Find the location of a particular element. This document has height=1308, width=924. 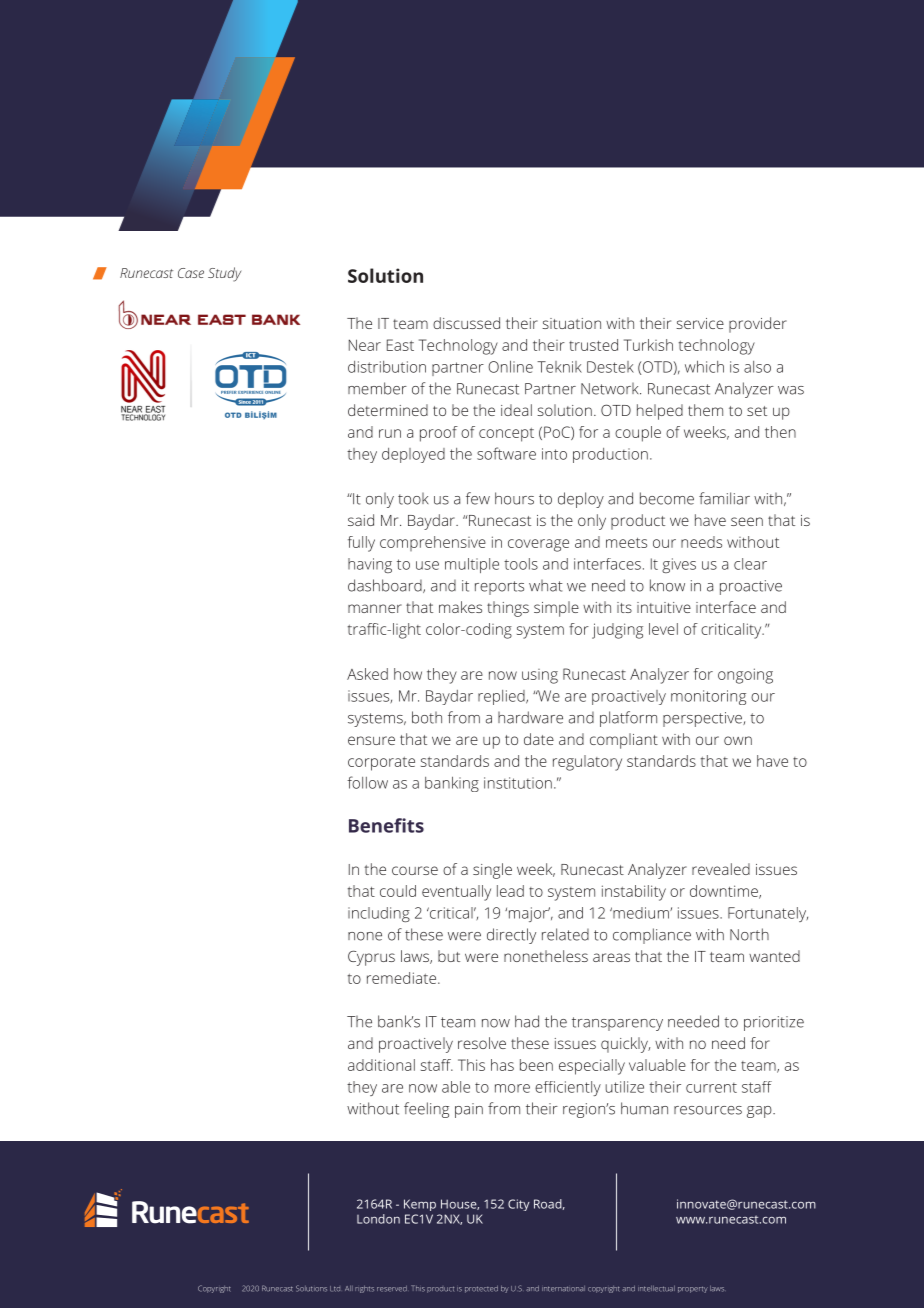

service is located at coordinates (700, 323).
